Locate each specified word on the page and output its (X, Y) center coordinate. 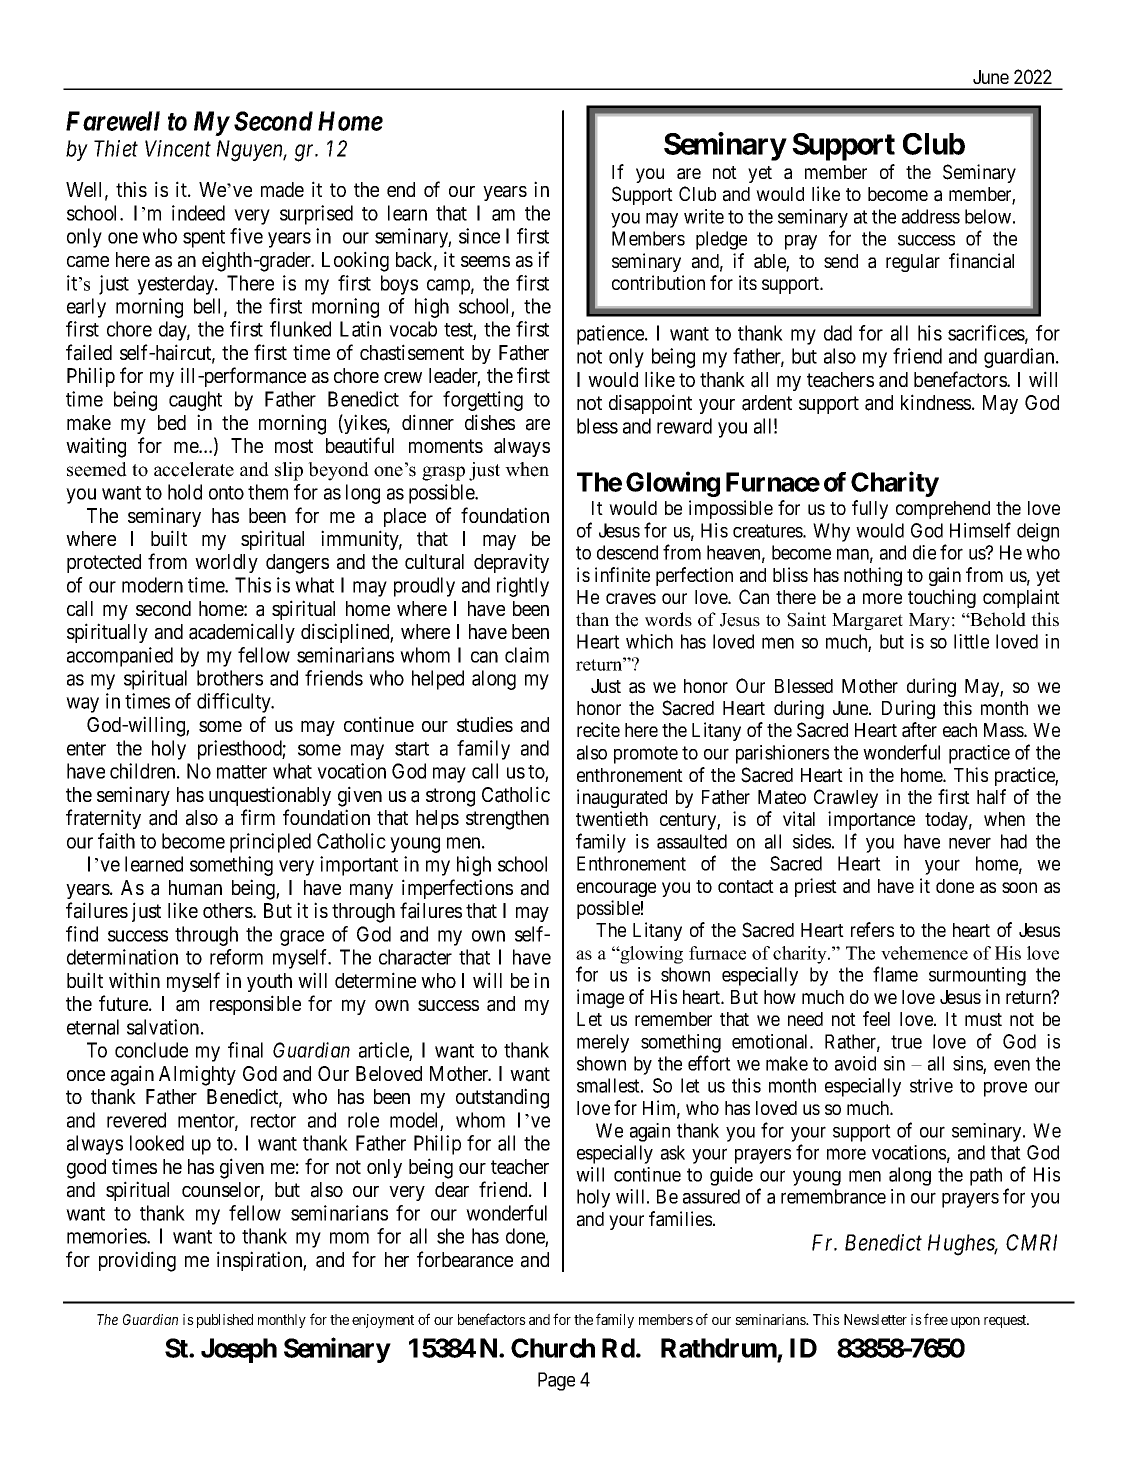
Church (553, 1348)
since (479, 236)
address (931, 216)
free (936, 1319)
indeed (198, 213)
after (919, 730)
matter (242, 772)
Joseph (239, 1350)
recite (598, 729)
